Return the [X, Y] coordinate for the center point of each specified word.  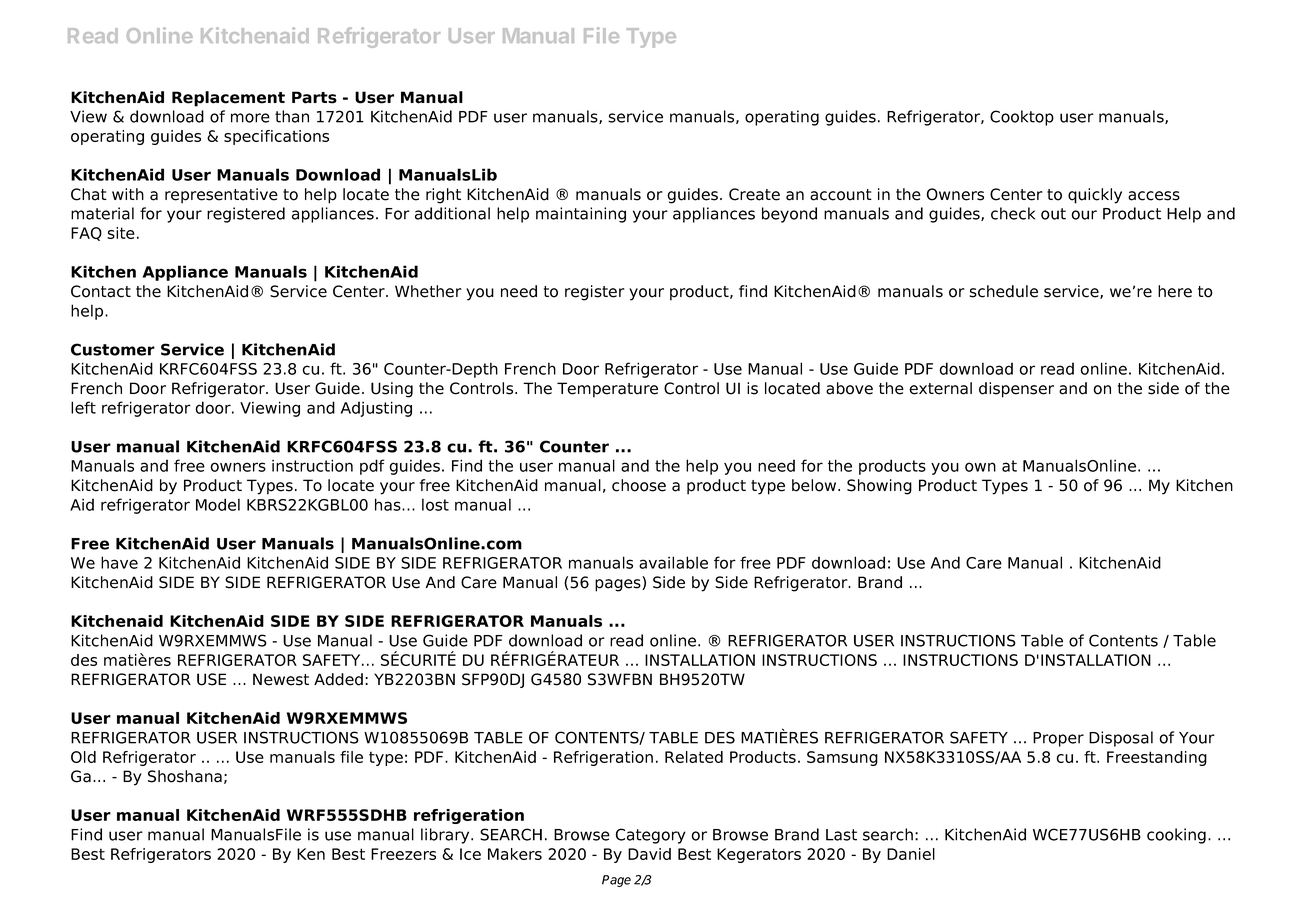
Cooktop [1022, 118]
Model [218, 504]
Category [651, 836]
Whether [428, 291]
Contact [101, 291]
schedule [1003, 291]
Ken [311, 854]
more [250, 118]
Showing [879, 487]
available [673, 562]
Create [754, 194]
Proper [1058, 739]
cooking [1176, 836]
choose [639, 485]
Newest [281, 679]
